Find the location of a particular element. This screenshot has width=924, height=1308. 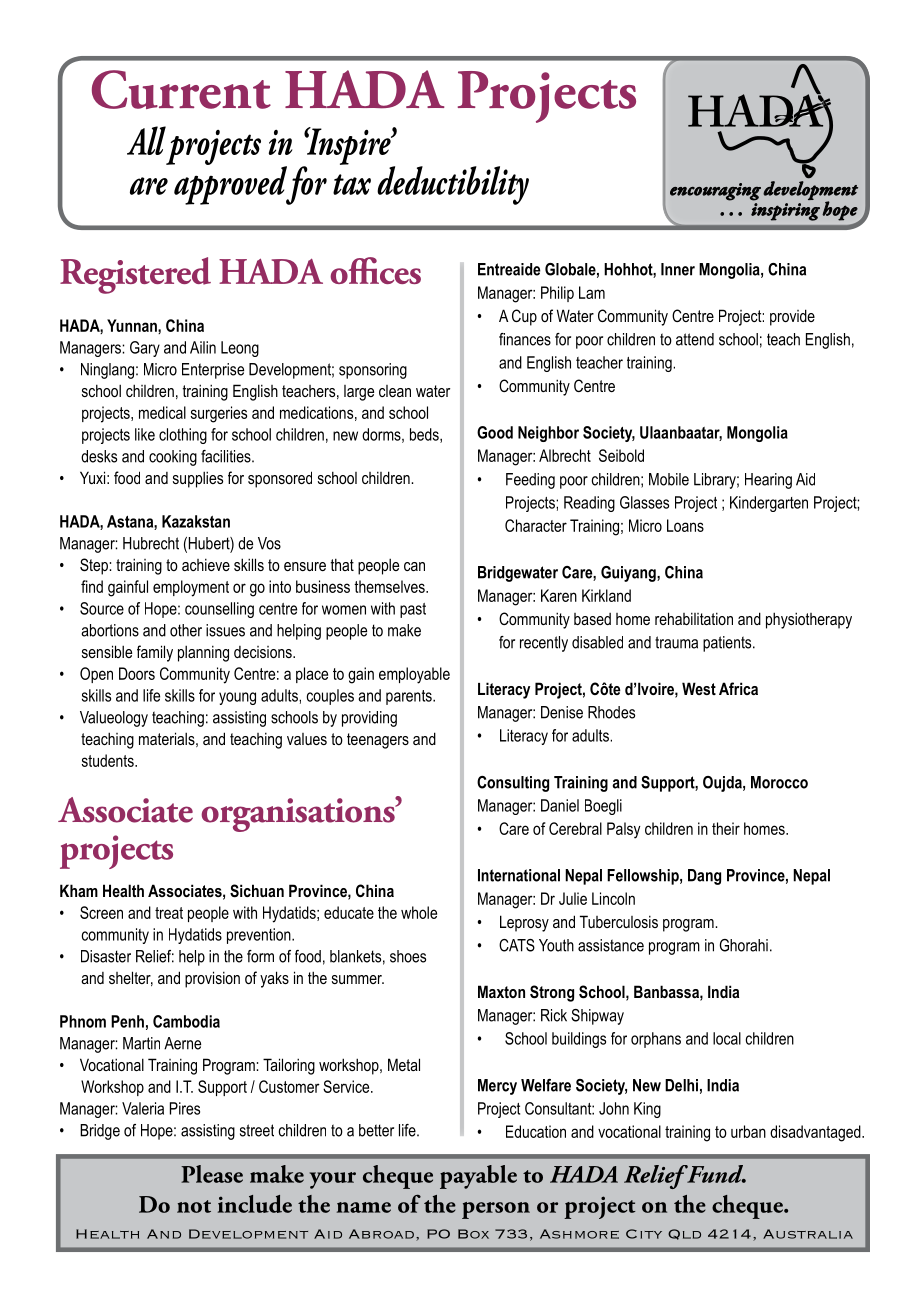

treat is located at coordinates (169, 913).
